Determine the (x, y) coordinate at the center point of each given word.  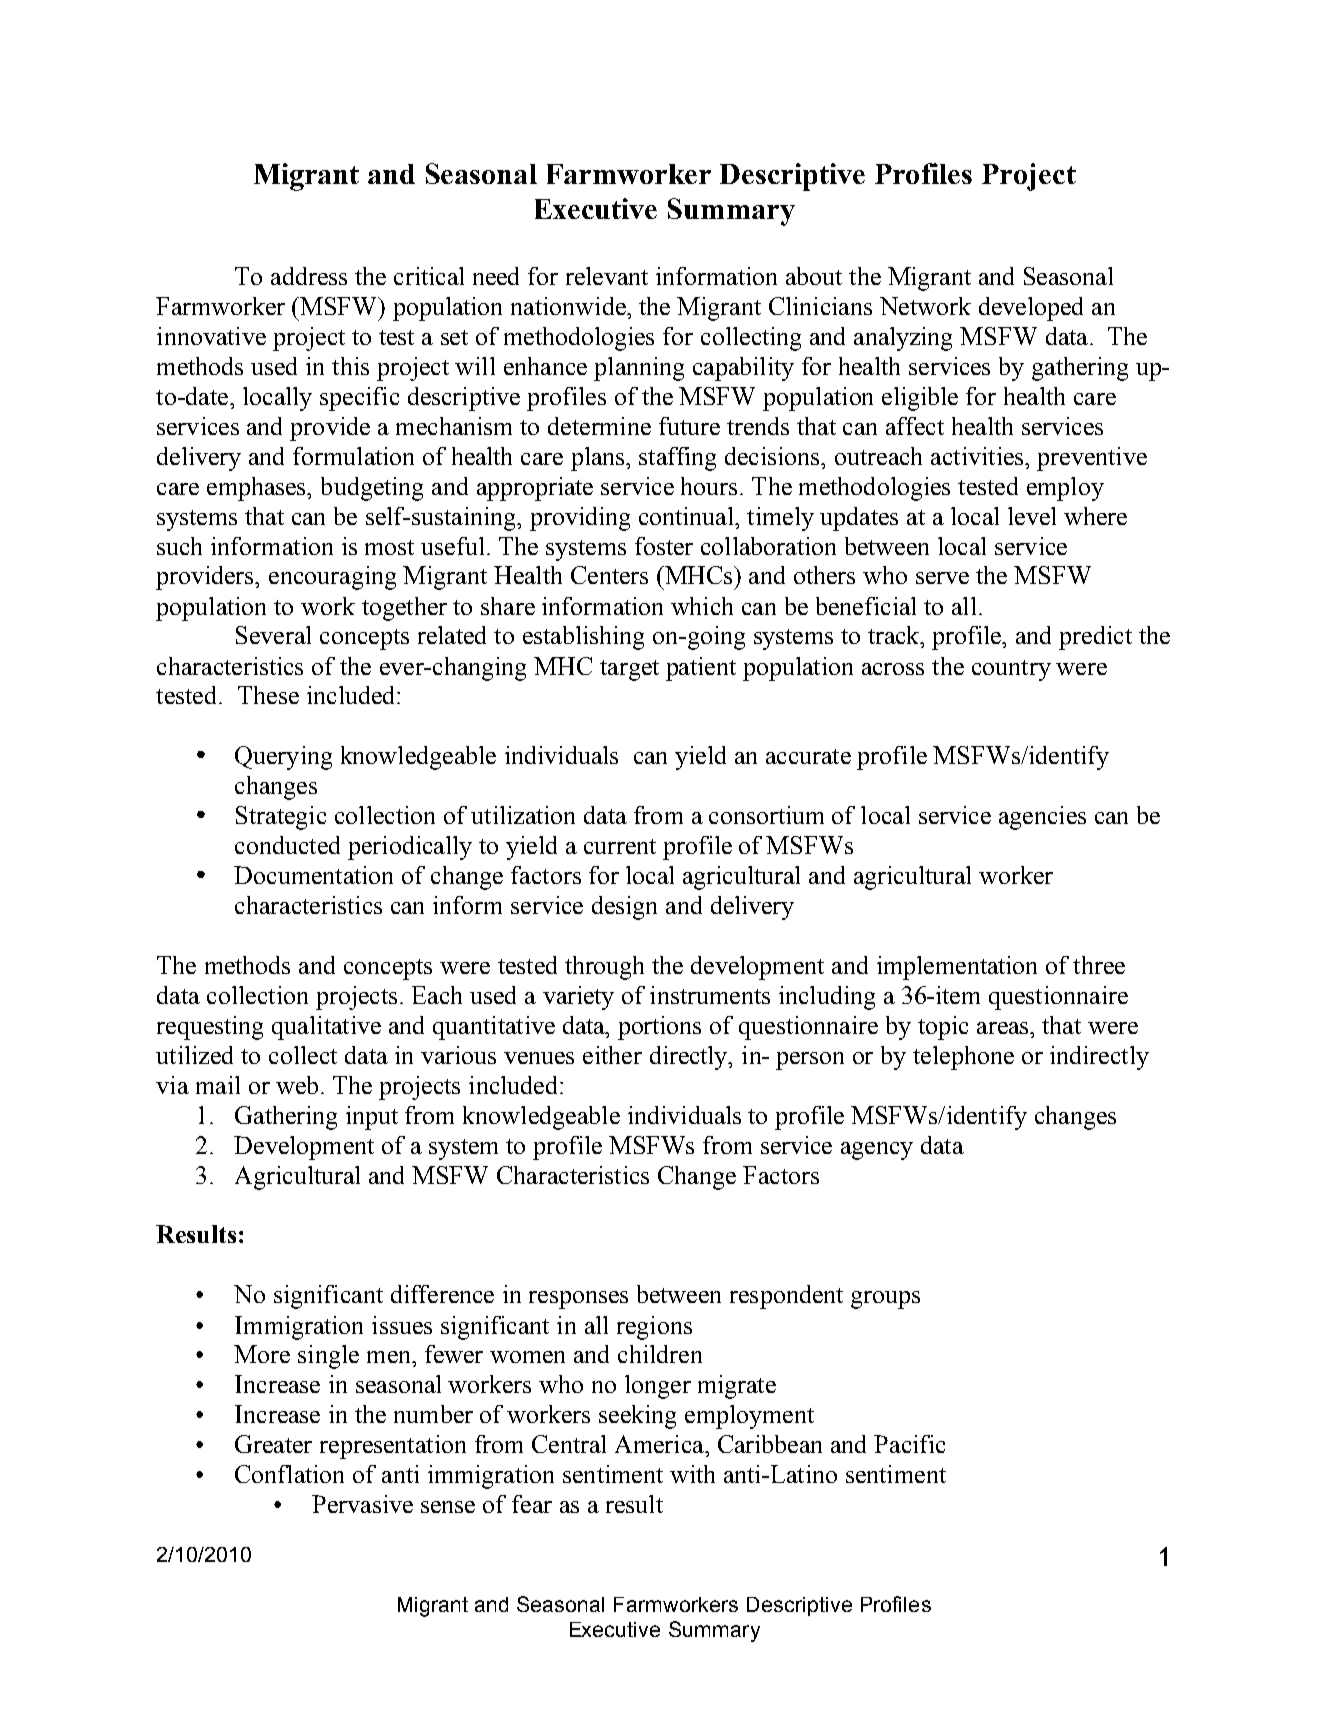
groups (885, 1300)
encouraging (332, 578)
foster (664, 546)
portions (659, 1028)
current (620, 846)
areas (1004, 1028)
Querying (283, 758)
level (1032, 516)
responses (578, 1300)
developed (1031, 309)
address (309, 276)
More (262, 1354)
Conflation (289, 1474)
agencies (1042, 818)
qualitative (326, 1028)
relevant (607, 276)
